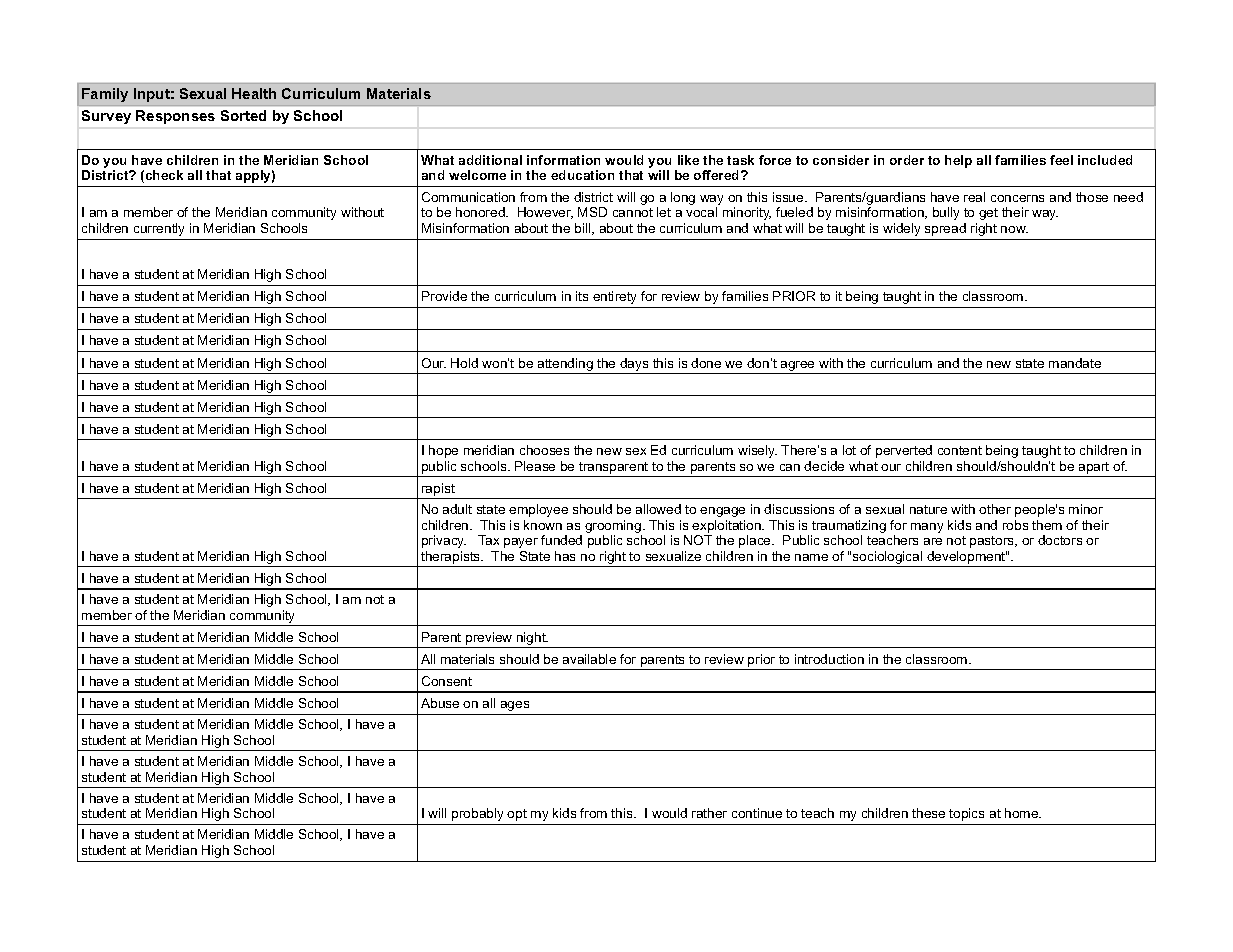 The width and height of the document is (1233, 952). Describe the element at coordinates (1023, 813) in the document. I see `home` at that location.
